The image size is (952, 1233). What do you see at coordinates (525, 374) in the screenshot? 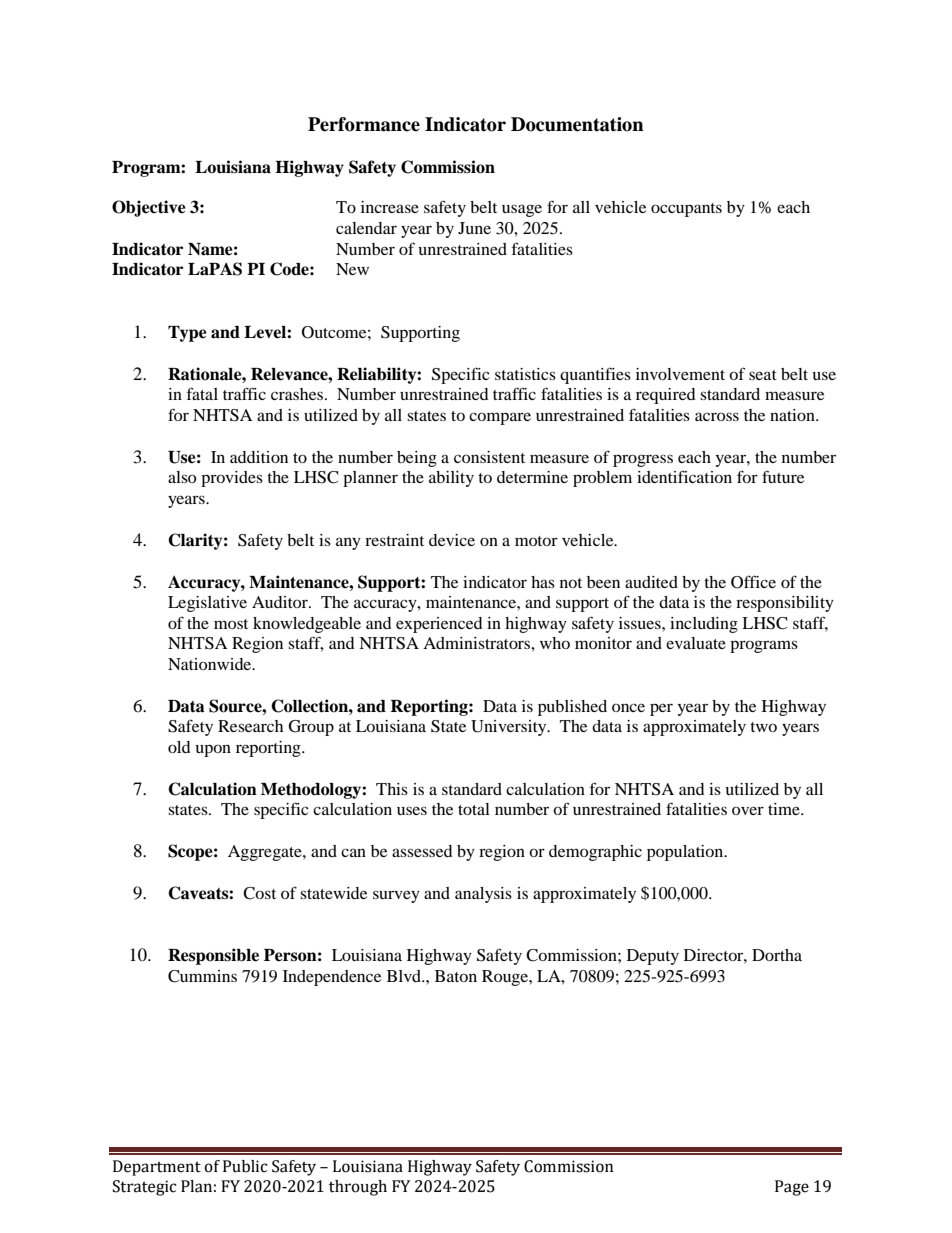
I see `statistics` at bounding box center [525, 374].
